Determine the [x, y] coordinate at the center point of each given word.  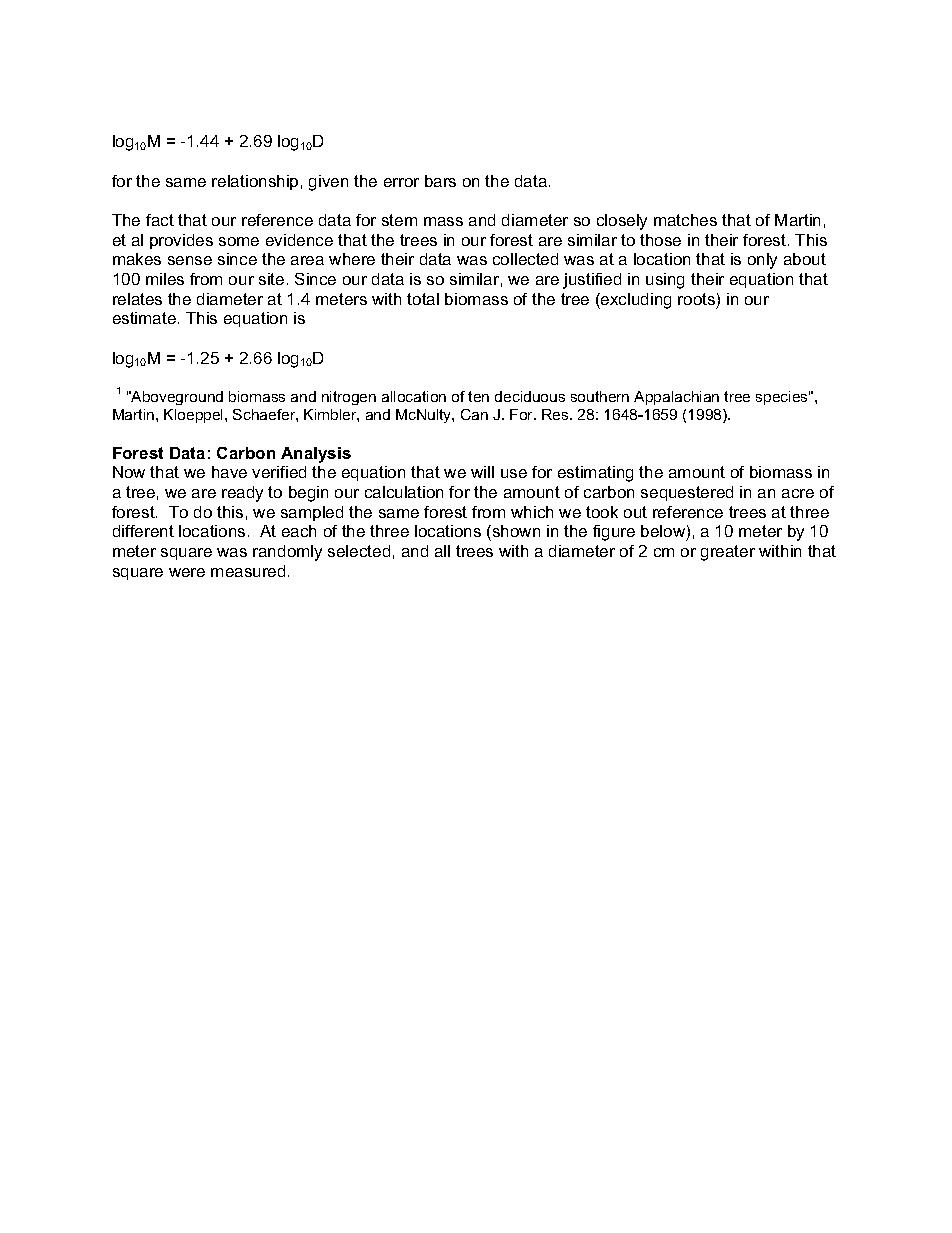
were [187, 572]
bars [440, 181]
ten [478, 396]
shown [515, 533]
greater [728, 553]
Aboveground [176, 398]
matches [685, 220]
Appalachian [676, 398]
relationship [255, 182]
